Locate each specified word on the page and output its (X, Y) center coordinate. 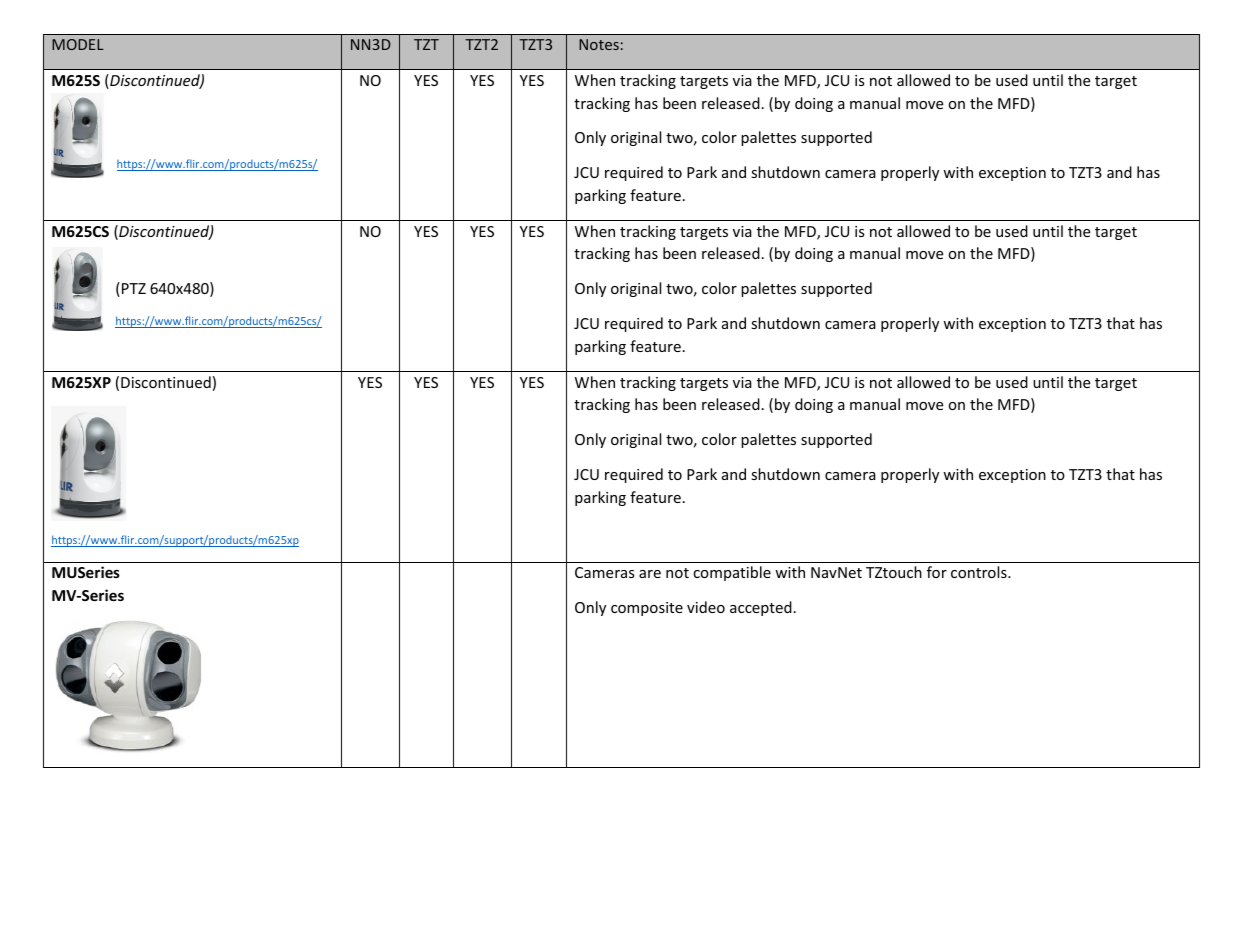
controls (980, 572)
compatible (732, 573)
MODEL (78, 44)
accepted (761, 608)
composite (647, 609)
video (706, 607)
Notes (599, 44)
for (937, 572)
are (650, 574)
